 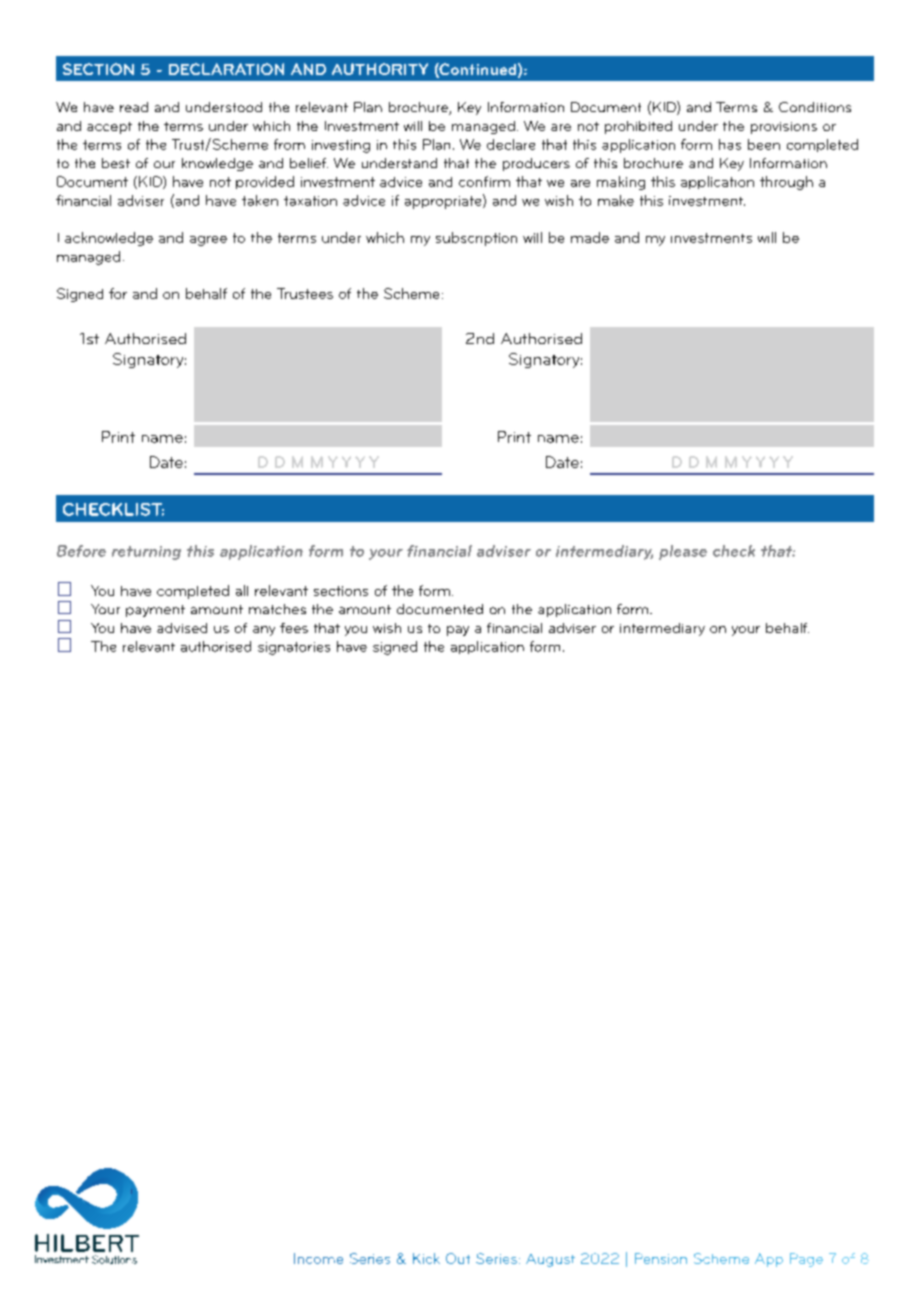 What do you see at coordinates (661, 1258) in the page?
I see `Pension` at bounding box center [661, 1258].
